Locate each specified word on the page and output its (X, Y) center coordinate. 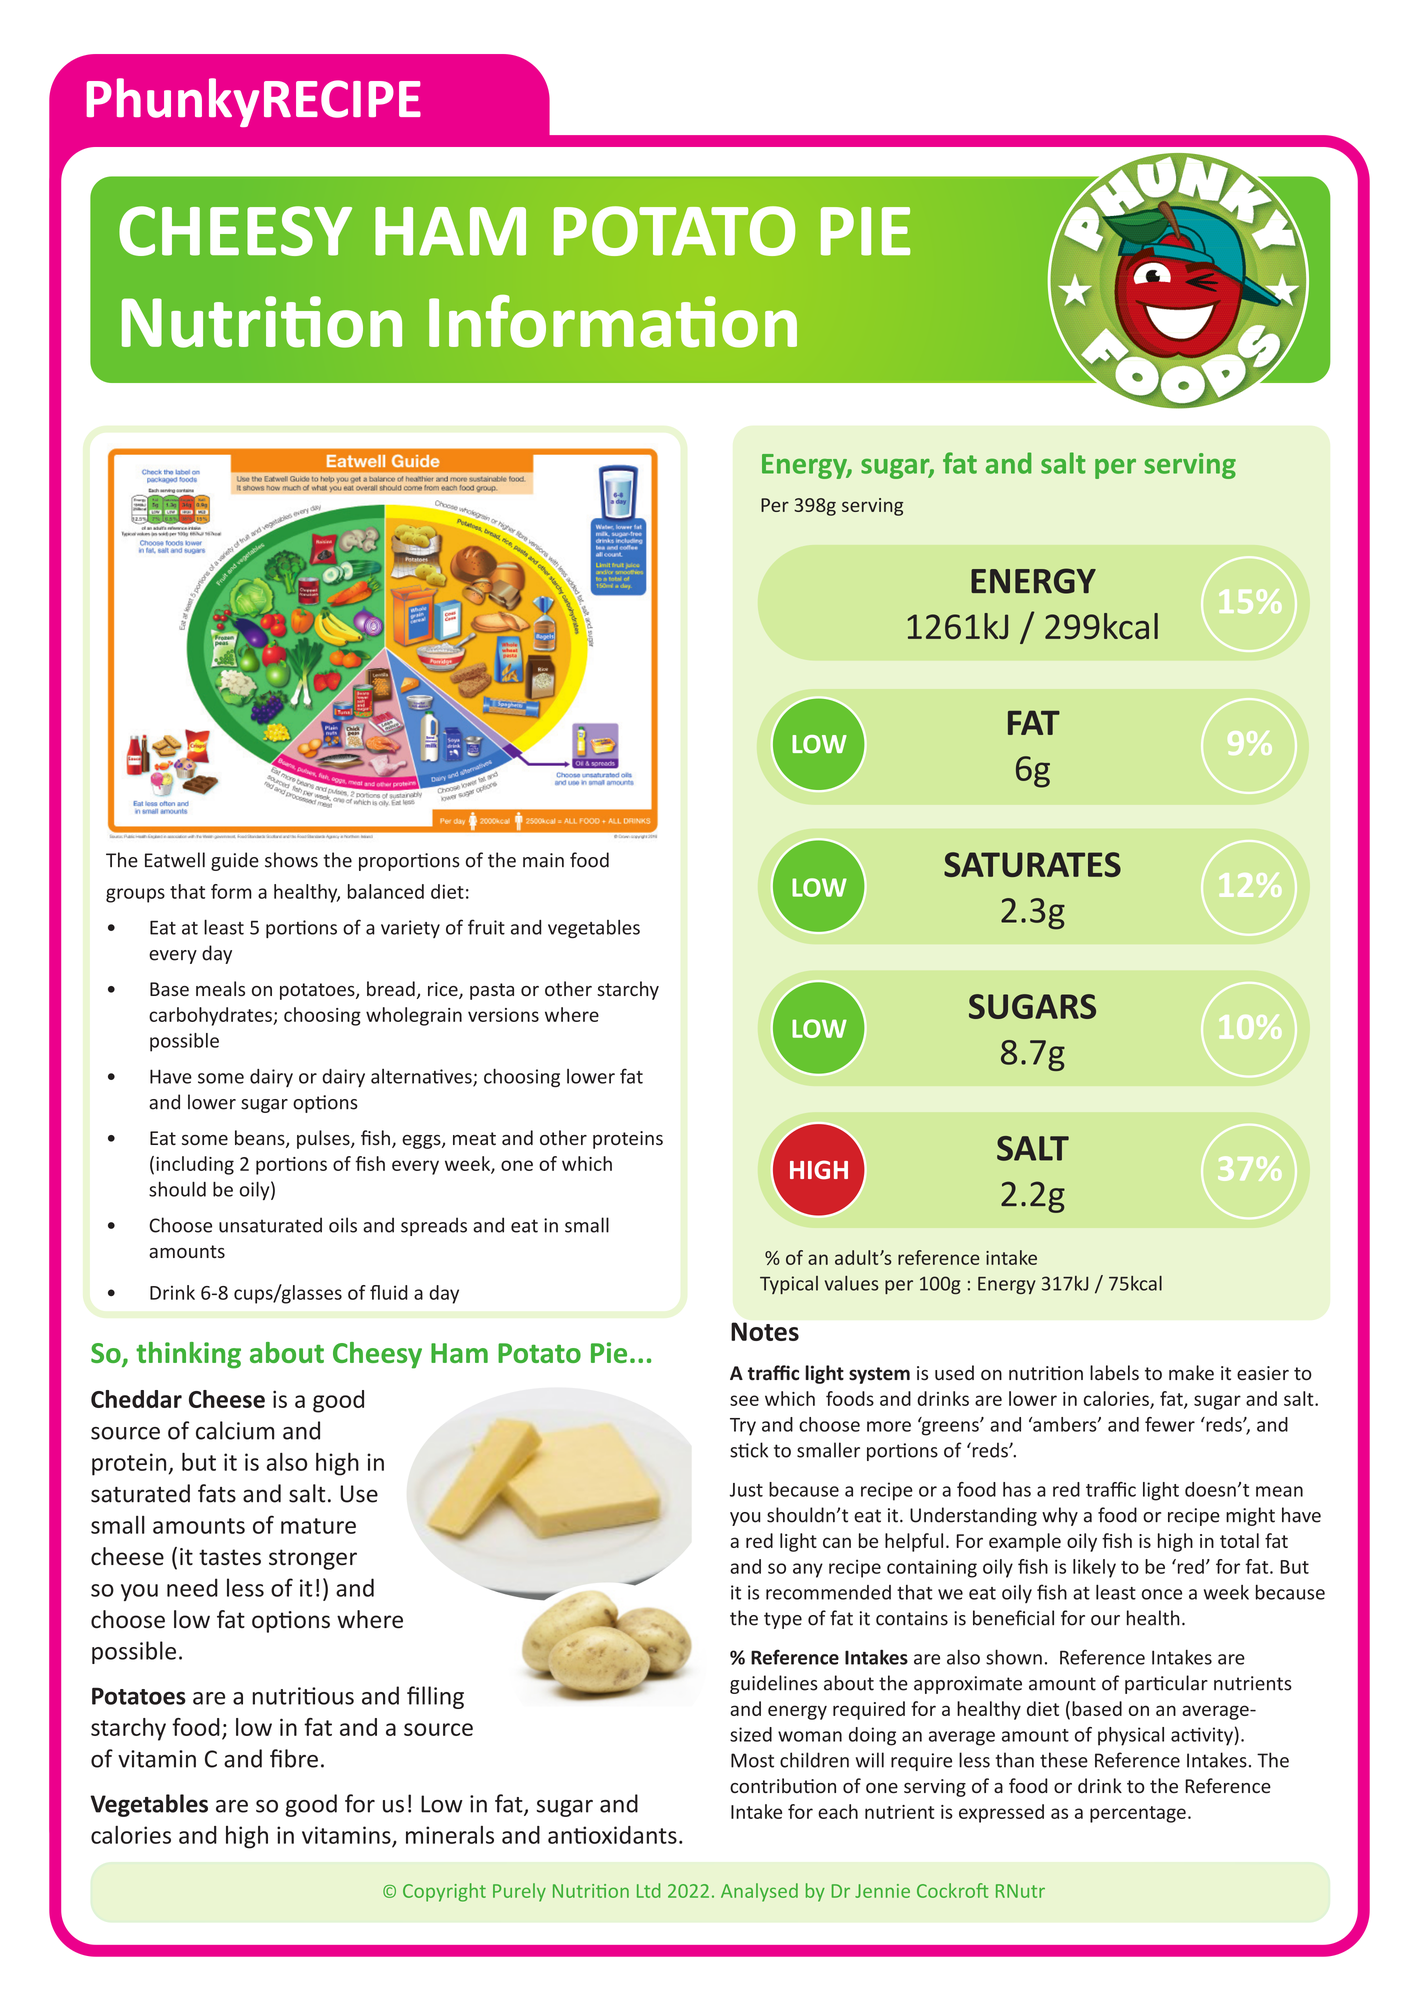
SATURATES (1032, 864)
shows (291, 860)
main (543, 860)
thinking (188, 1355)
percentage (1138, 1814)
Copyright (444, 1892)
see (744, 1400)
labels (1114, 1373)
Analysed (759, 1892)
